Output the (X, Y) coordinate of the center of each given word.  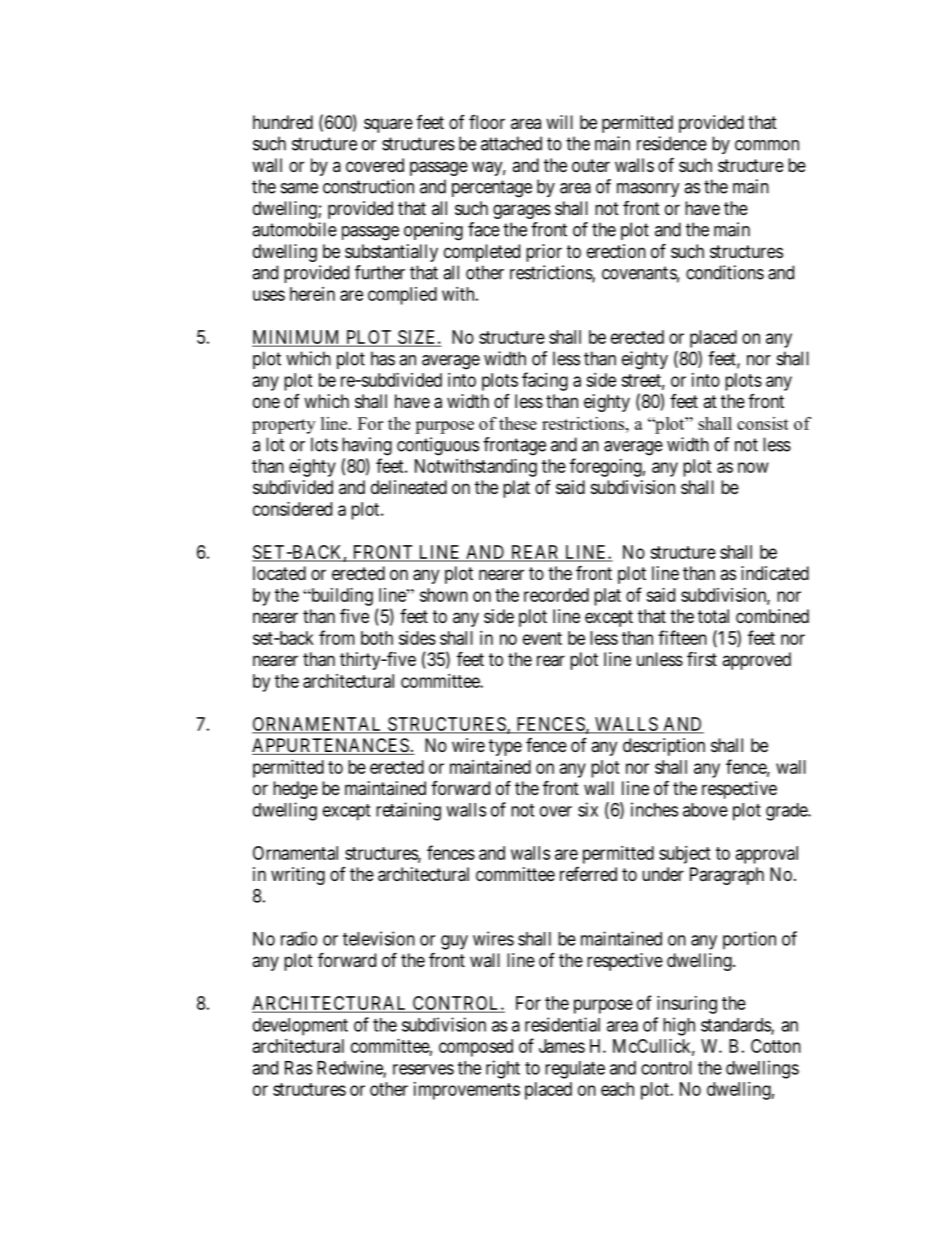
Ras (298, 1068)
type (505, 747)
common (767, 145)
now (753, 467)
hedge (295, 790)
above (705, 810)
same (299, 188)
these (518, 423)
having (367, 446)
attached (511, 143)
